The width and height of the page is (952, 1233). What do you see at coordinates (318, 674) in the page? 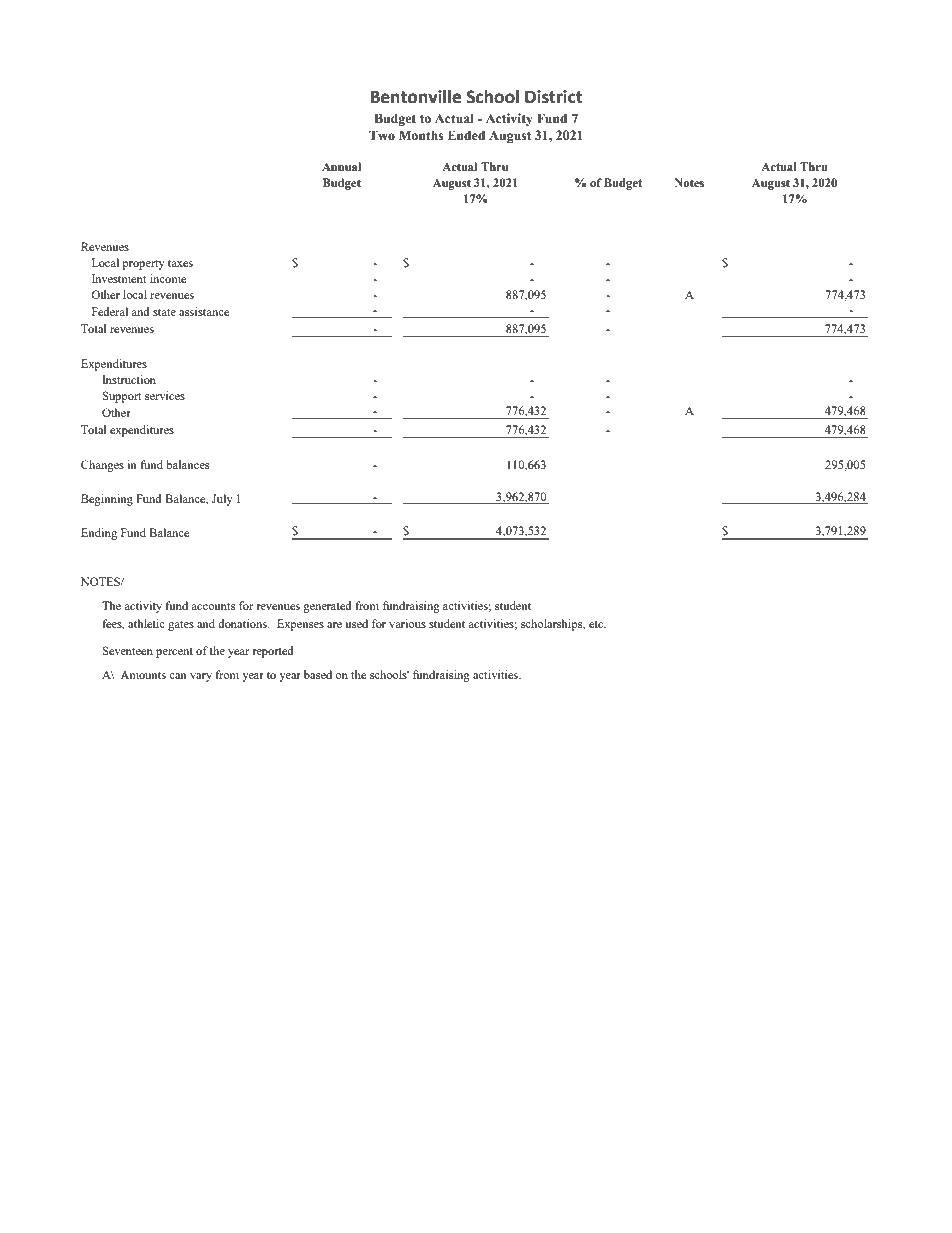
I see `based` at bounding box center [318, 674].
